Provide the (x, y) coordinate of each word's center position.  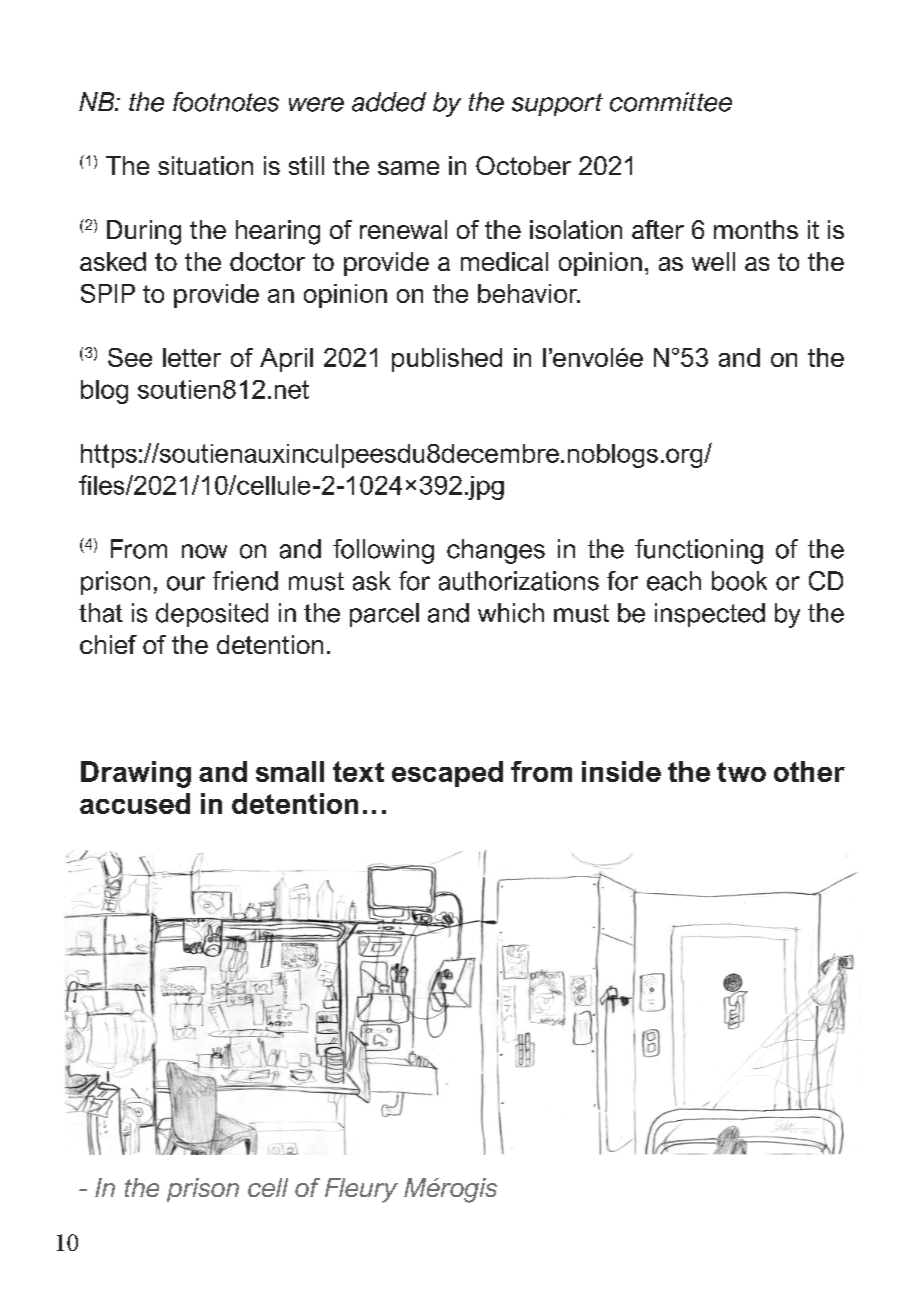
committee (671, 102)
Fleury (361, 1190)
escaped (447, 774)
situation (205, 165)
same (408, 168)
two (741, 772)
